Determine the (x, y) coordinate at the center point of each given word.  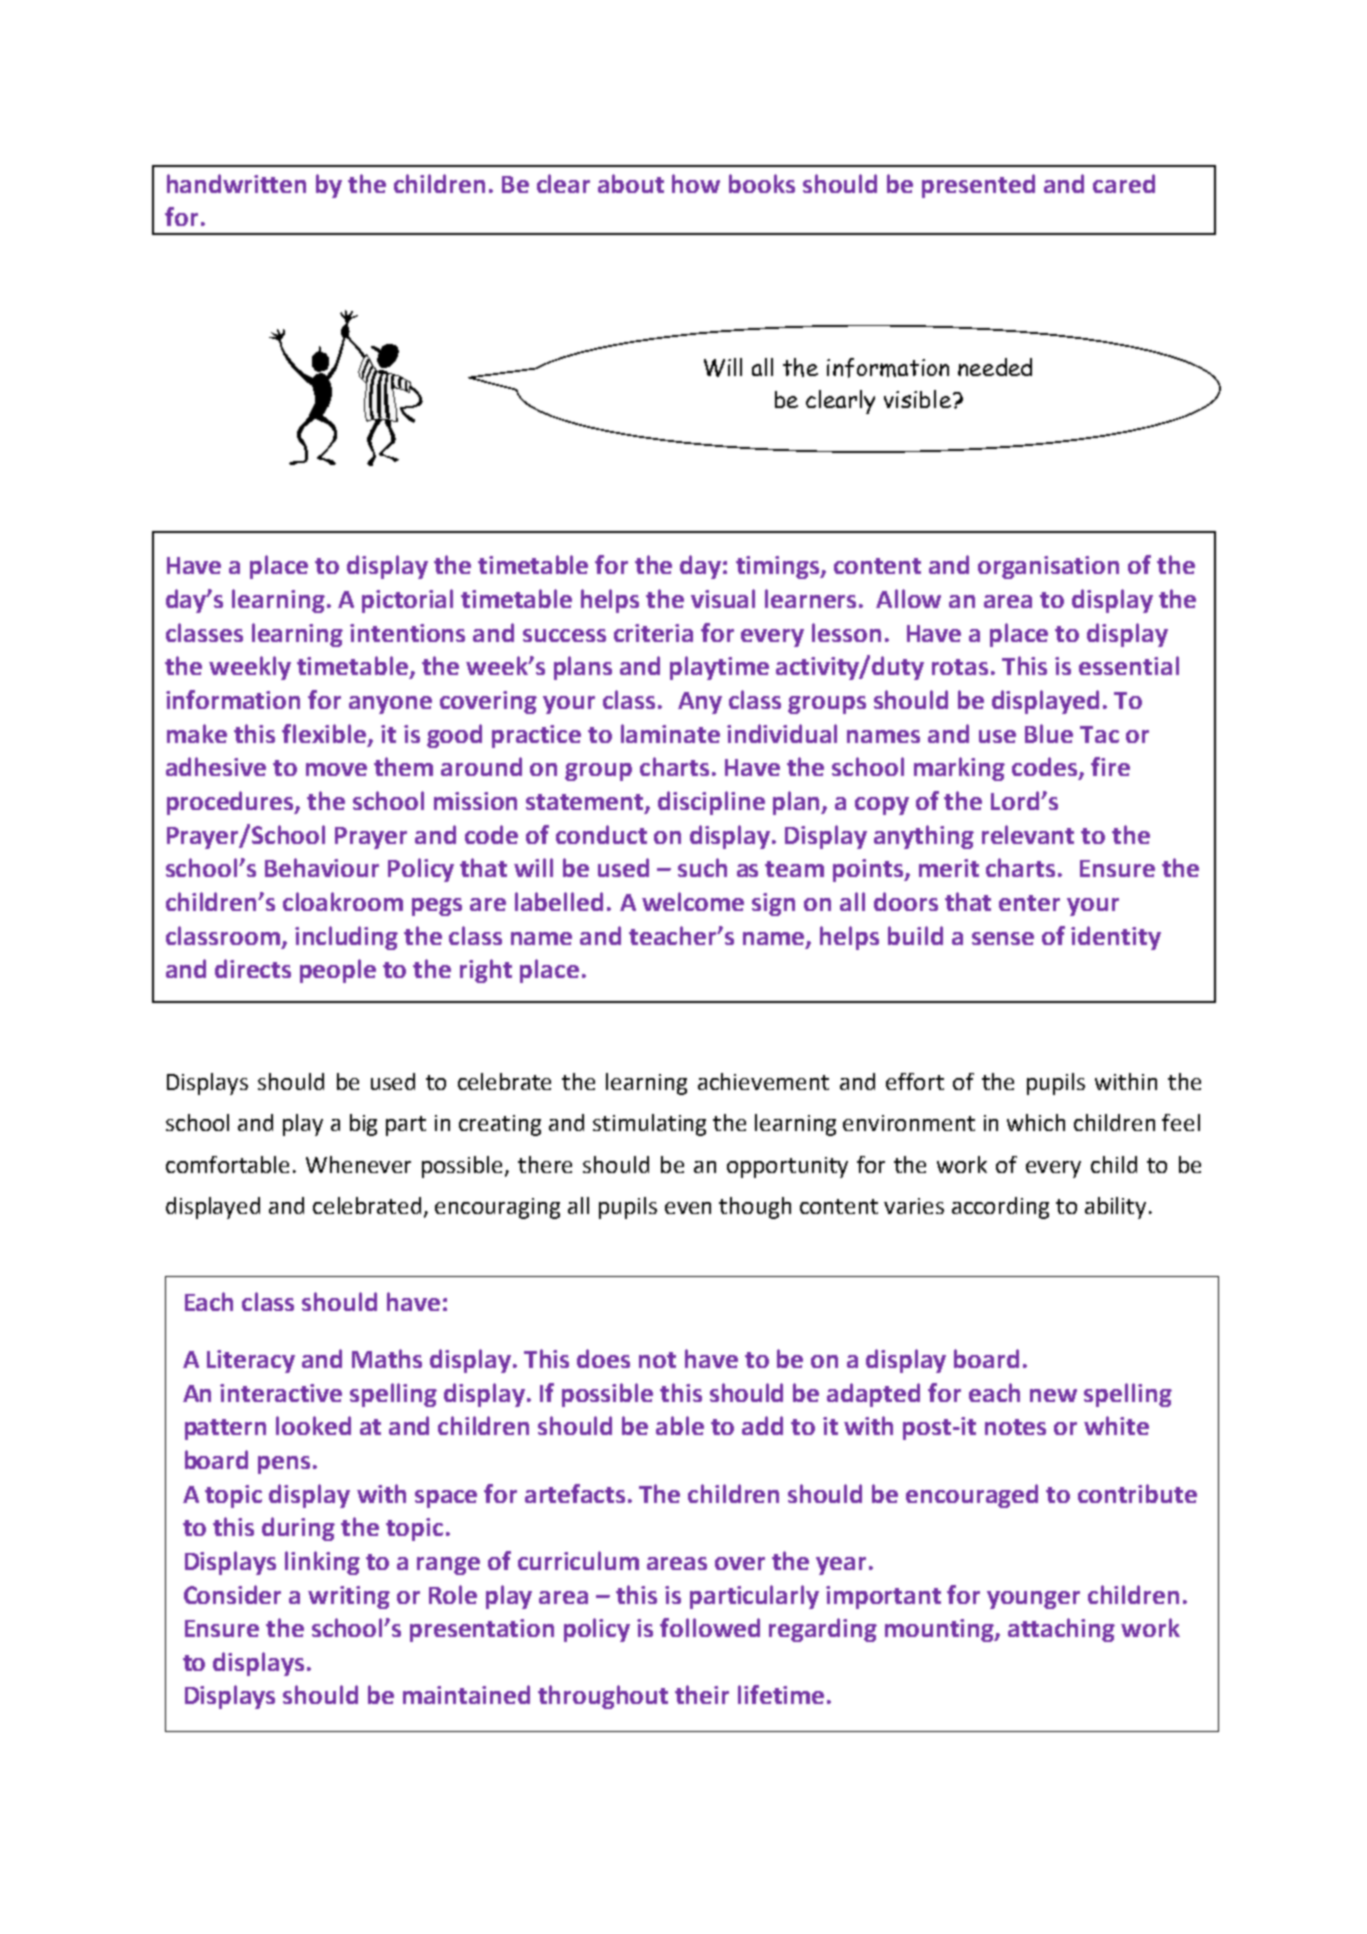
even (688, 1208)
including (346, 938)
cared (1124, 183)
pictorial (407, 601)
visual (723, 598)
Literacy (251, 1361)
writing (349, 1597)
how (696, 183)
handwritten (236, 183)
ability (1115, 1208)
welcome (693, 901)
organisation (1048, 567)
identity (1116, 938)
